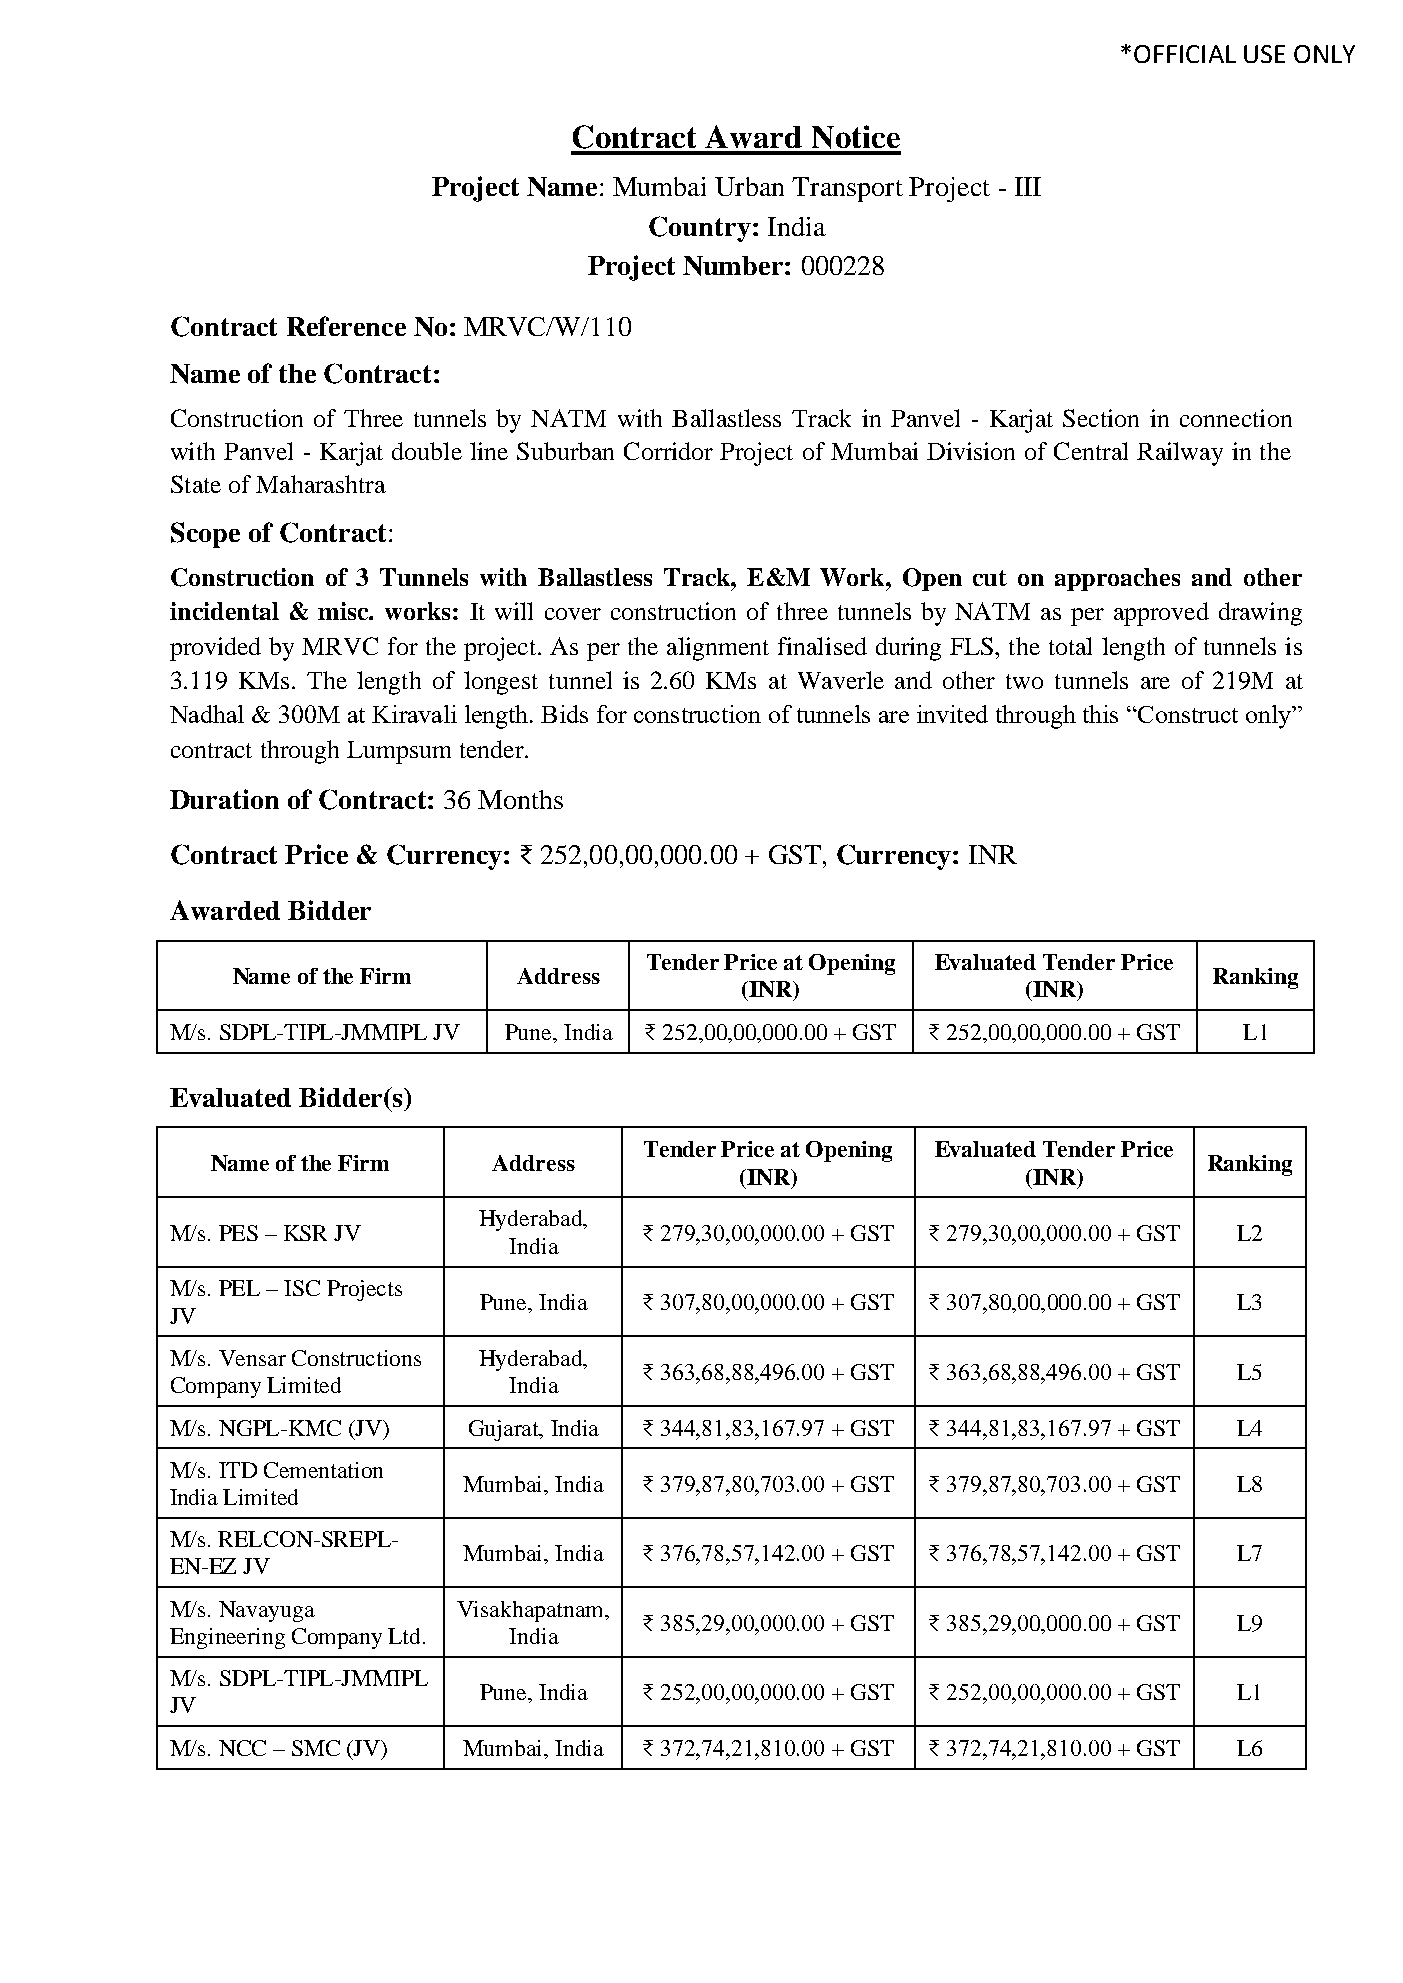 This image has height=1983, width=1403. I want to click on Reference, so click(346, 326).
